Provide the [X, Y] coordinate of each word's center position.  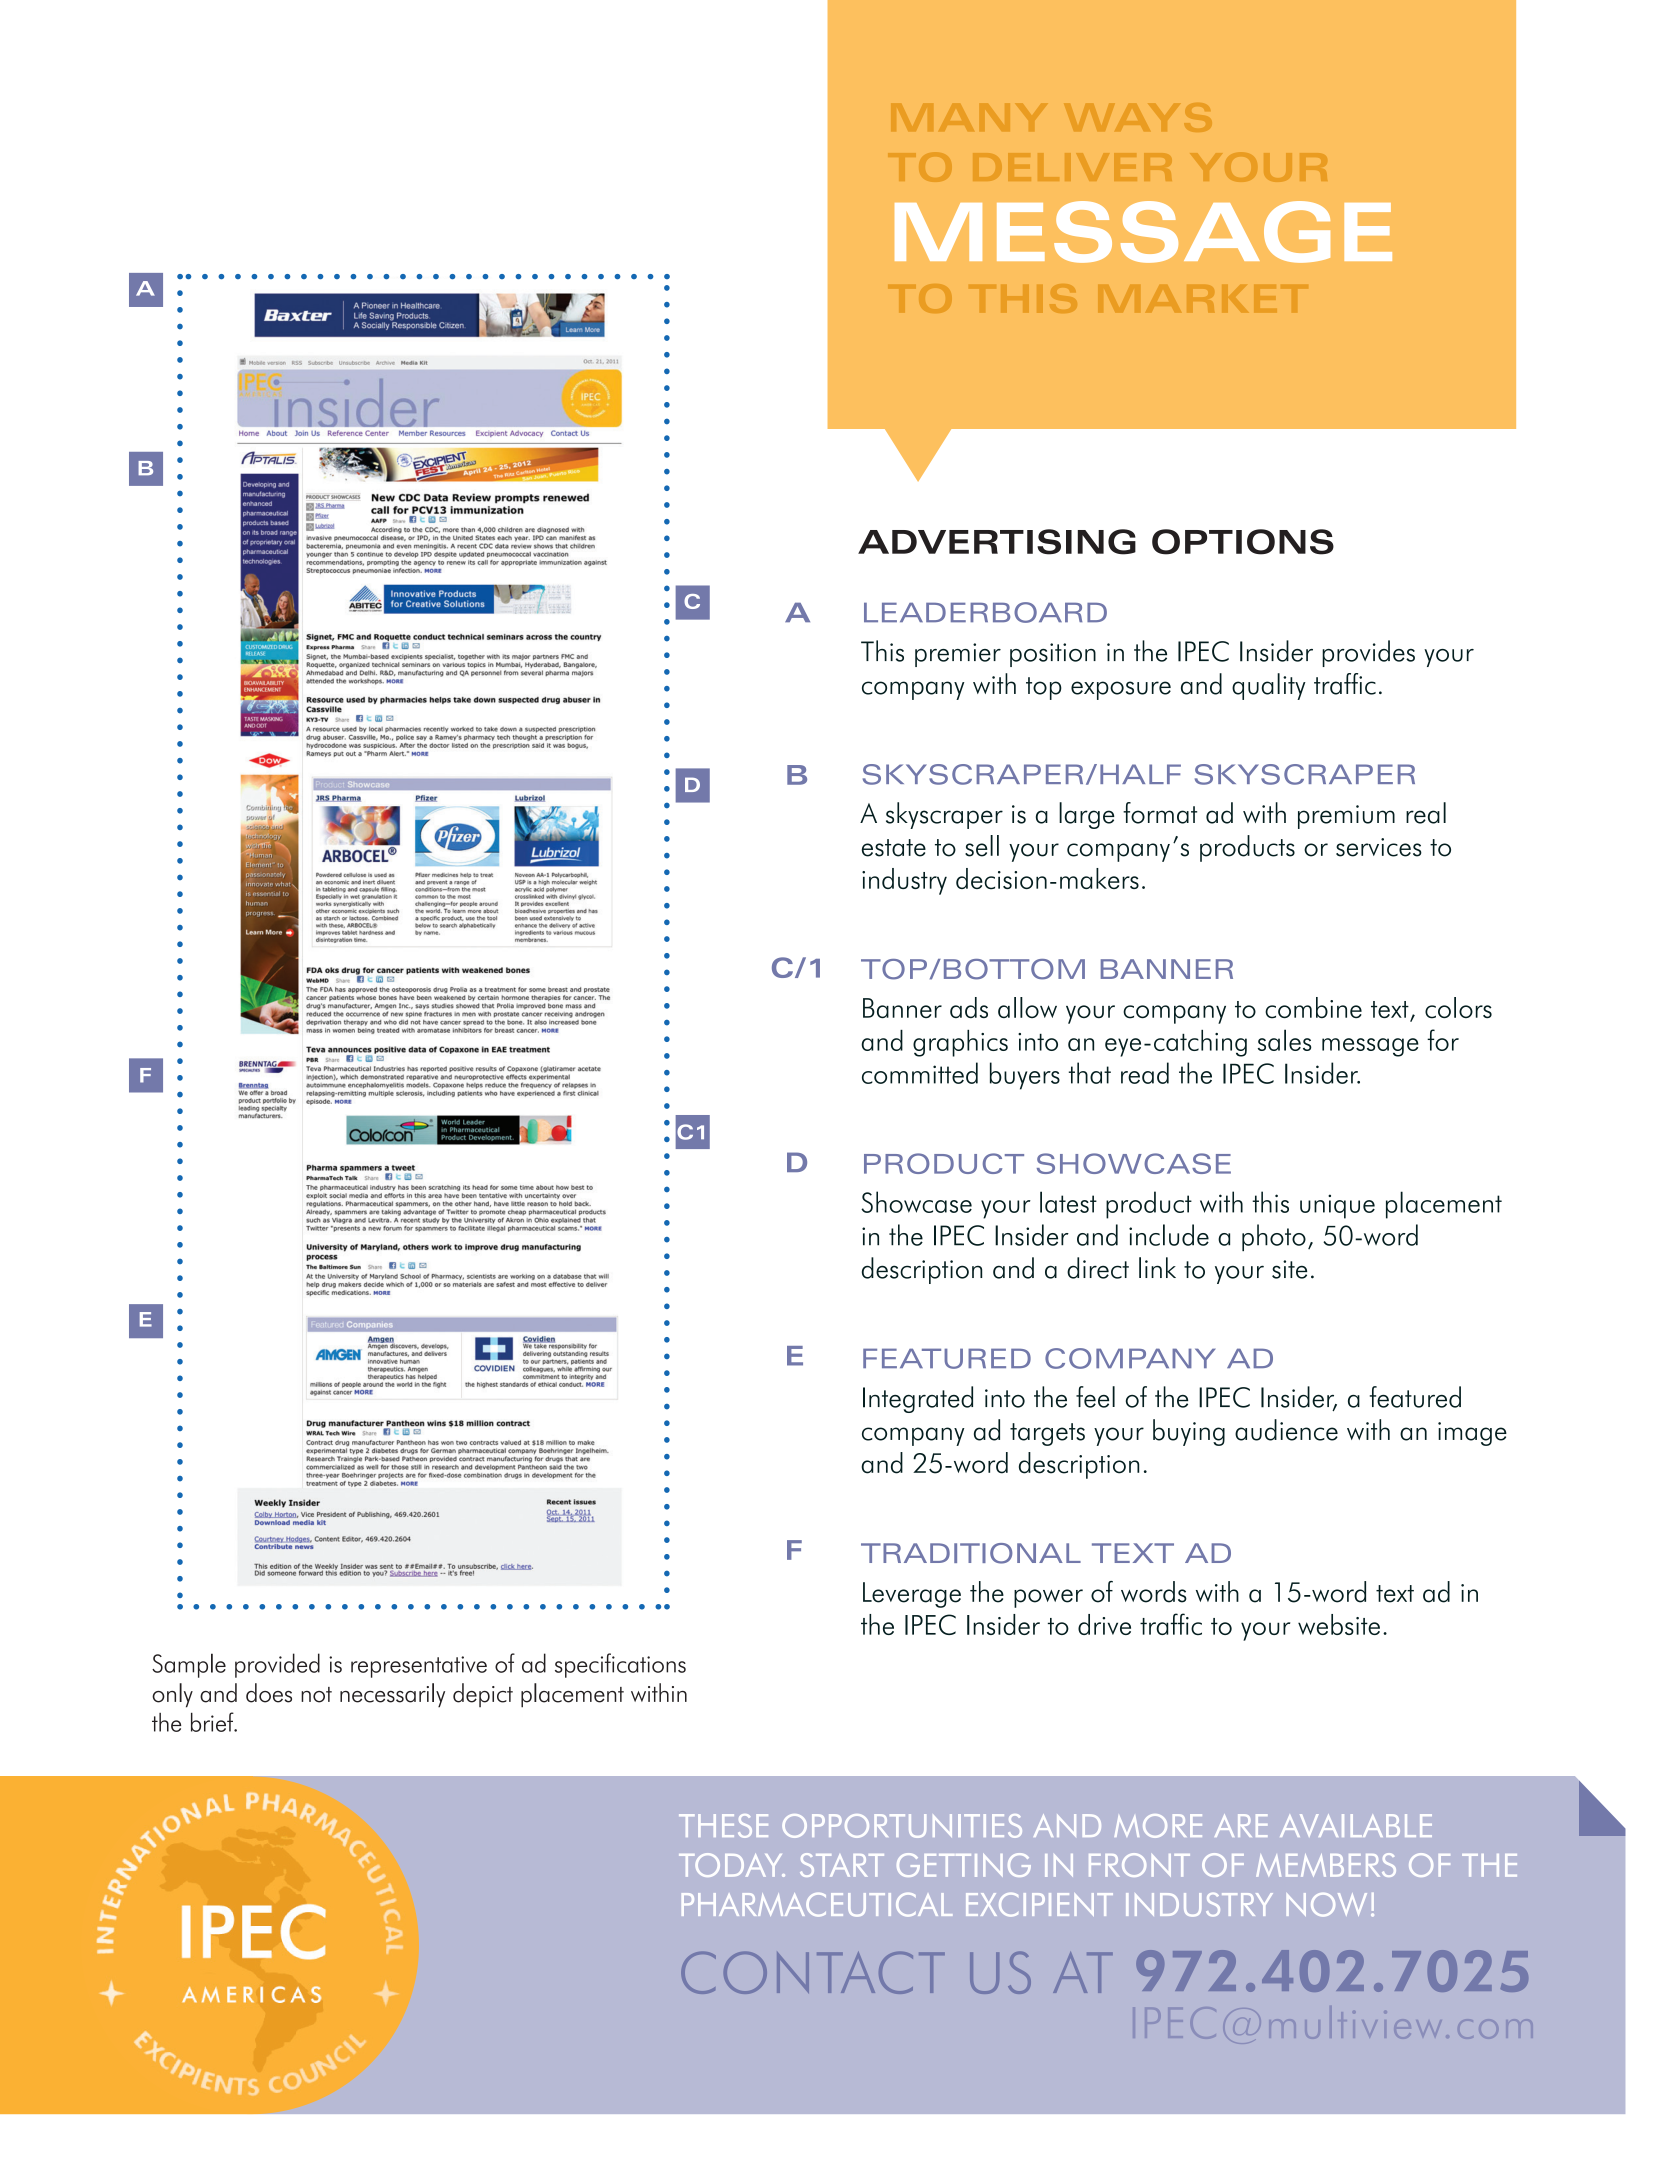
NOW [1327, 1905]
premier [958, 655]
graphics [960, 1043]
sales [1285, 1040]
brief [213, 1722]
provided [277, 1665]
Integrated [918, 1399]
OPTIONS [1243, 542]
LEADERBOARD [985, 612]
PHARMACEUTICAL [817, 1905]
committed [920, 1073]
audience [1286, 1430]
